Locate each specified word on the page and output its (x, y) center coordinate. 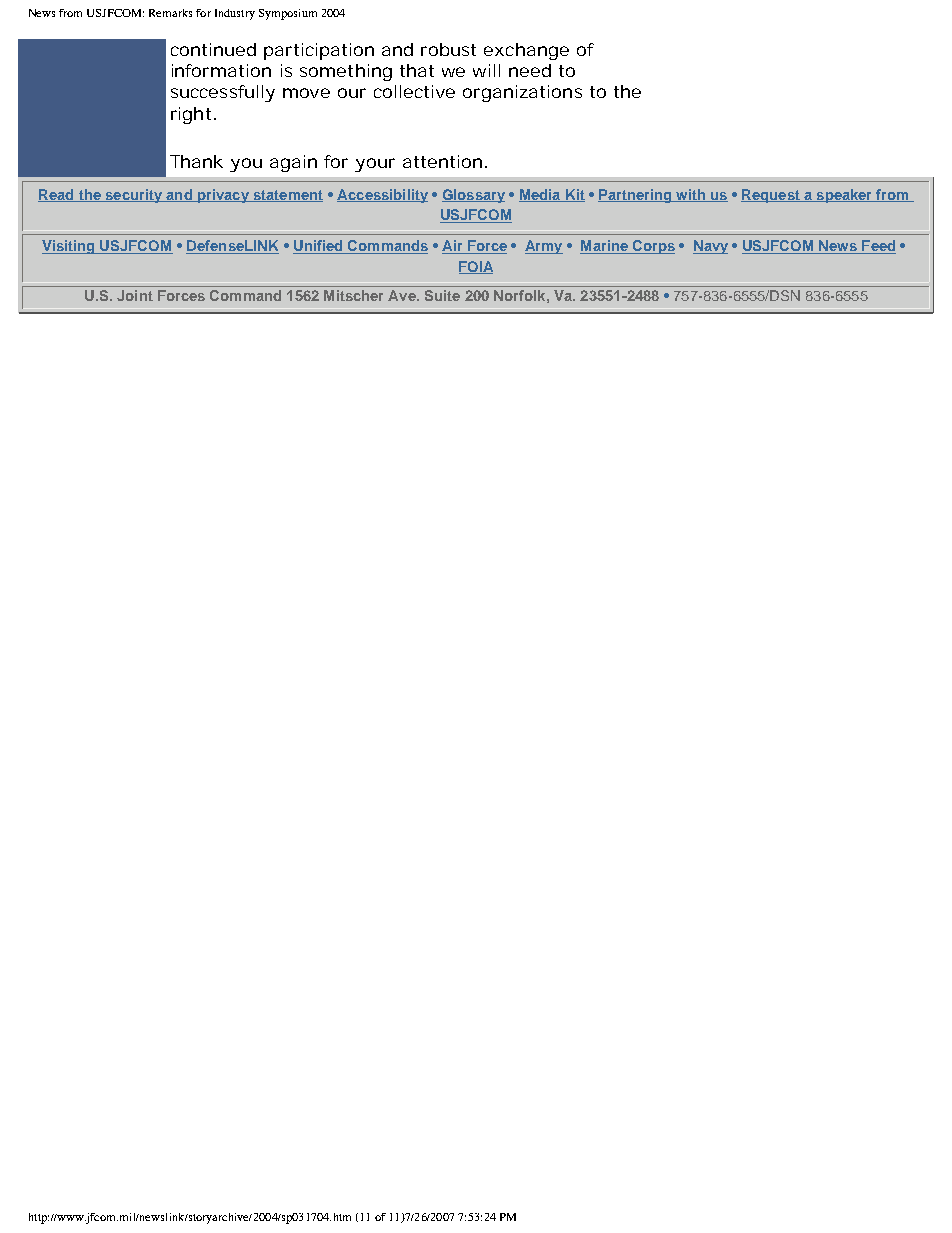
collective (414, 91)
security (133, 196)
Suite (442, 295)
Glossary (473, 196)
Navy (710, 247)
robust (448, 49)
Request (771, 196)
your (375, 165)
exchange (526, 51)
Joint (135, 295)
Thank (196, 161)
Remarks (170, 13)
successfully (223, 93)
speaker (844, 196)
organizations (522, 93)
